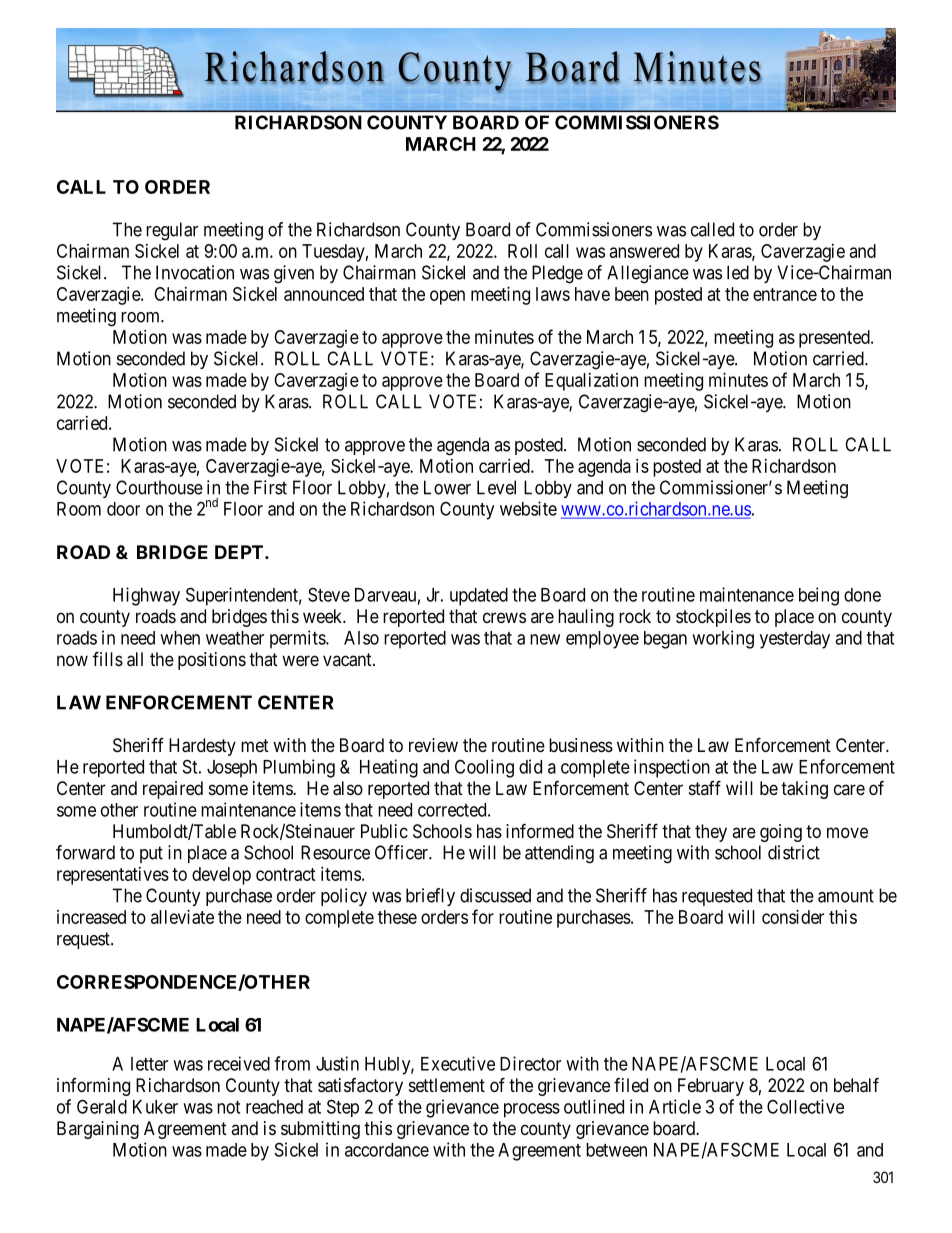 The width and height of the image is (952, 1233). I want to click on consider, so click(793, 917).
